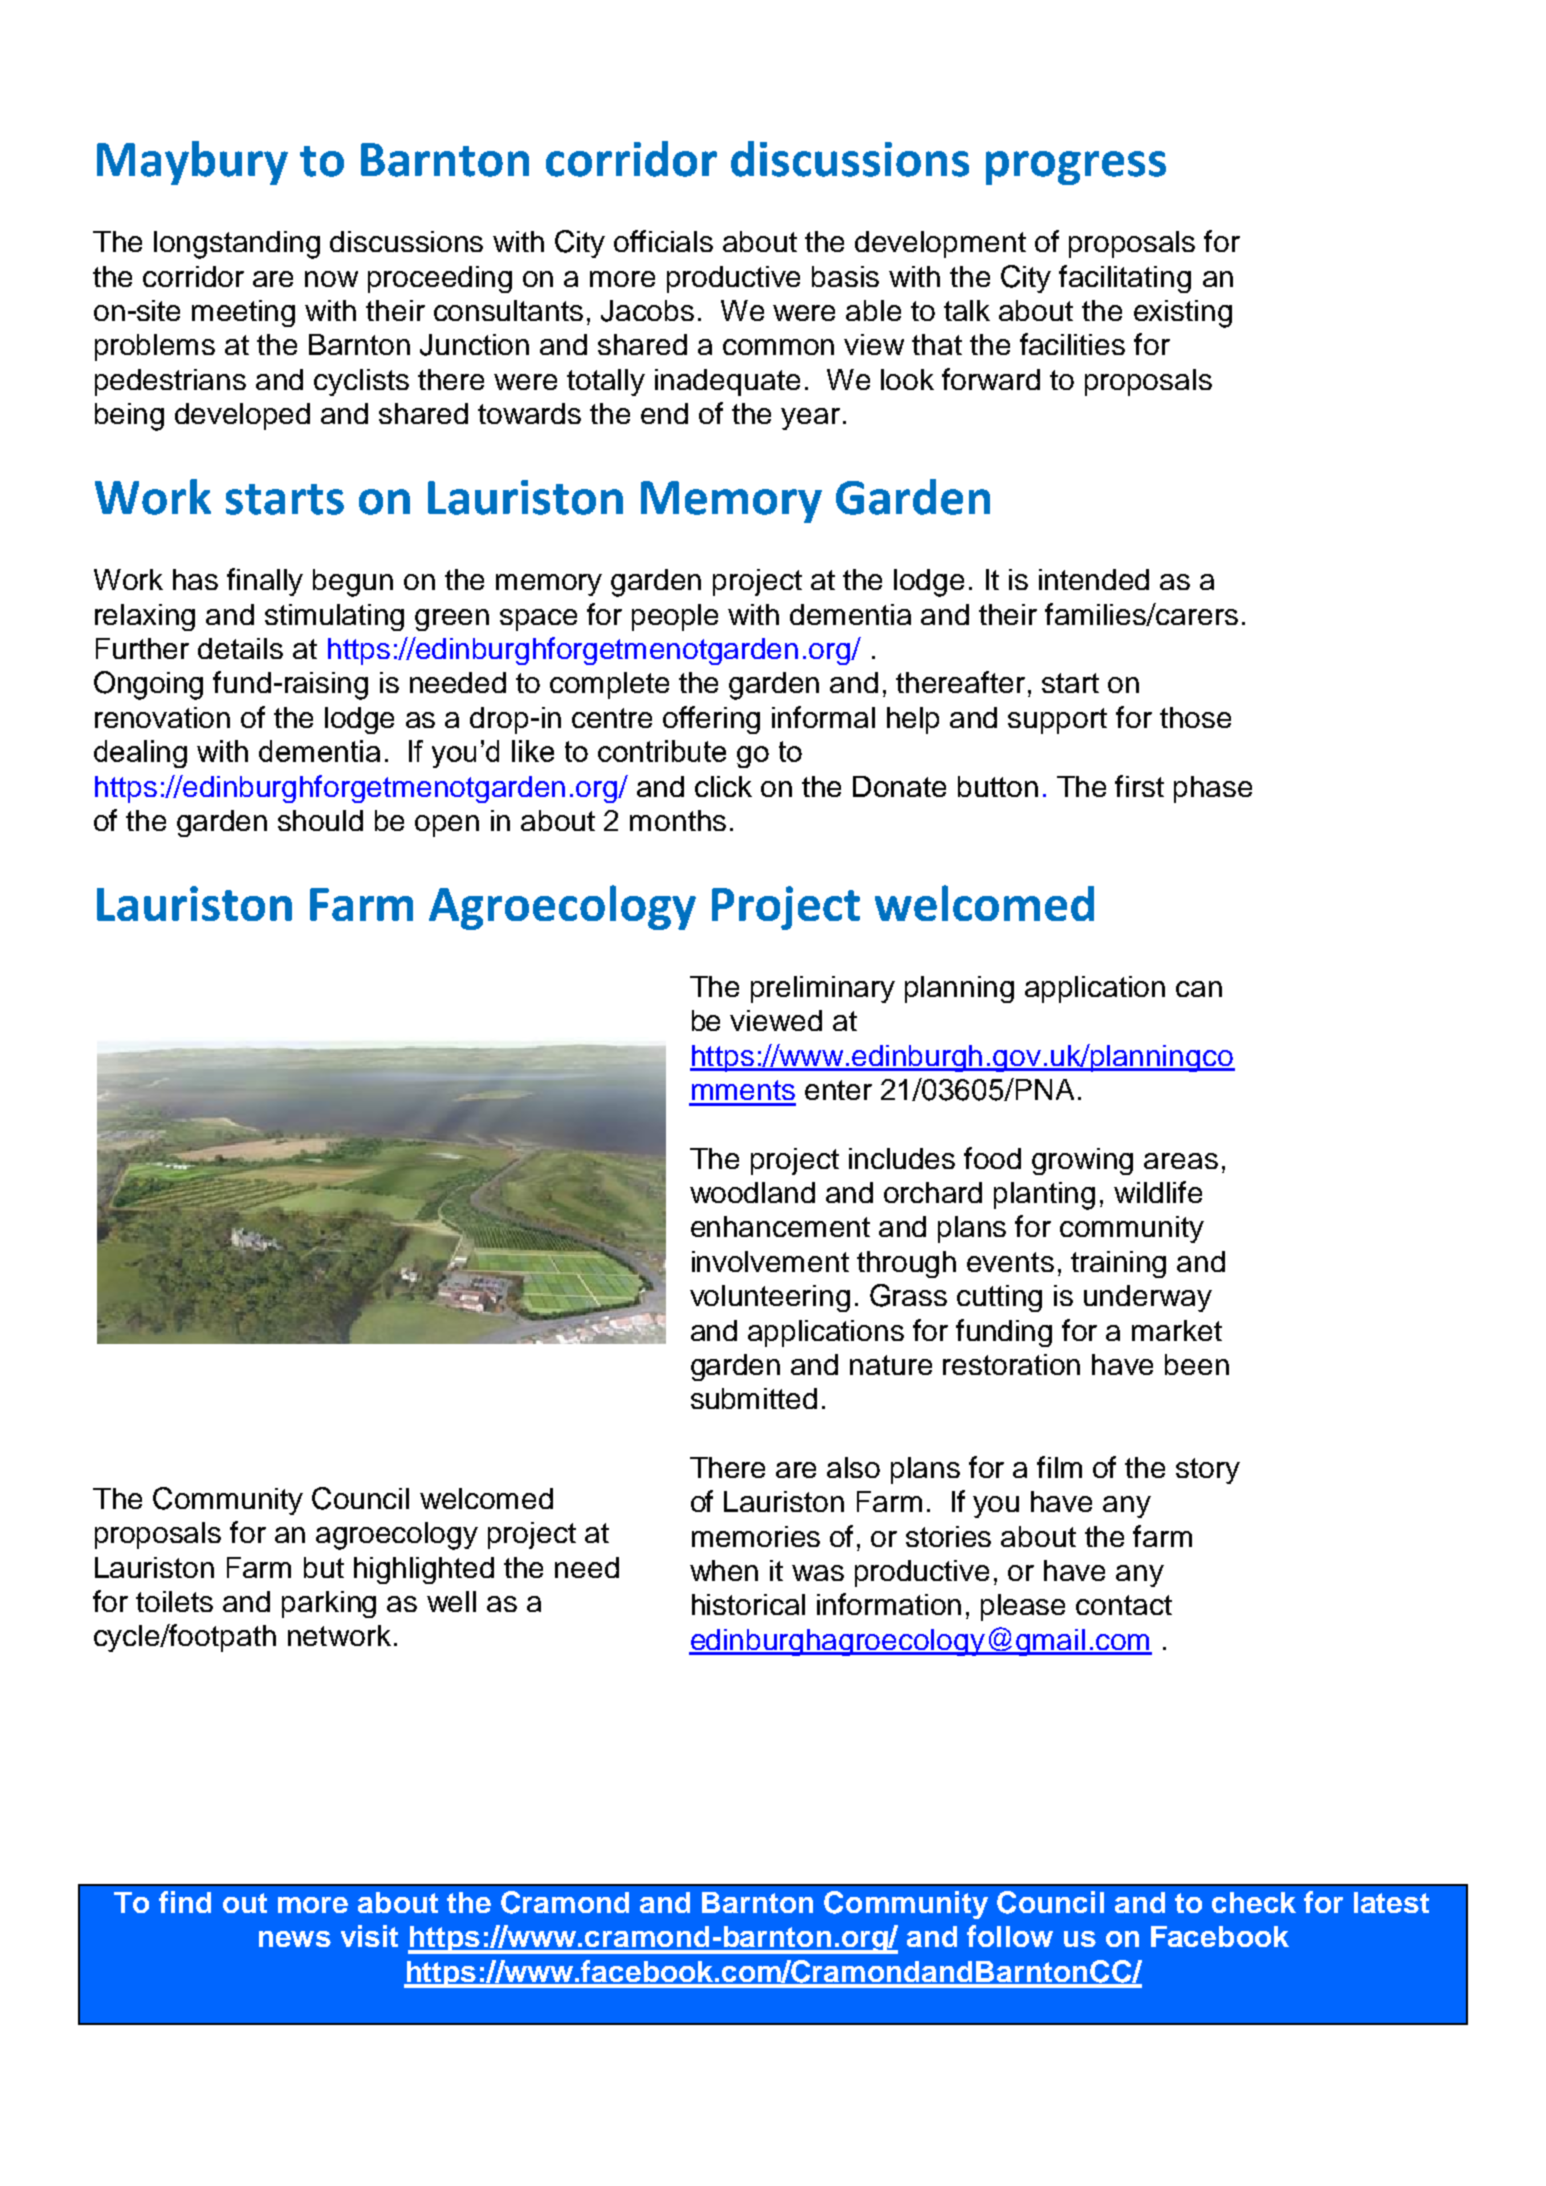 Image resolution: width=1546 pixels, height=2186 pixels. Describe the element at coordinates (752, 1192) in the screenshot. I see `woodland` at that location.
